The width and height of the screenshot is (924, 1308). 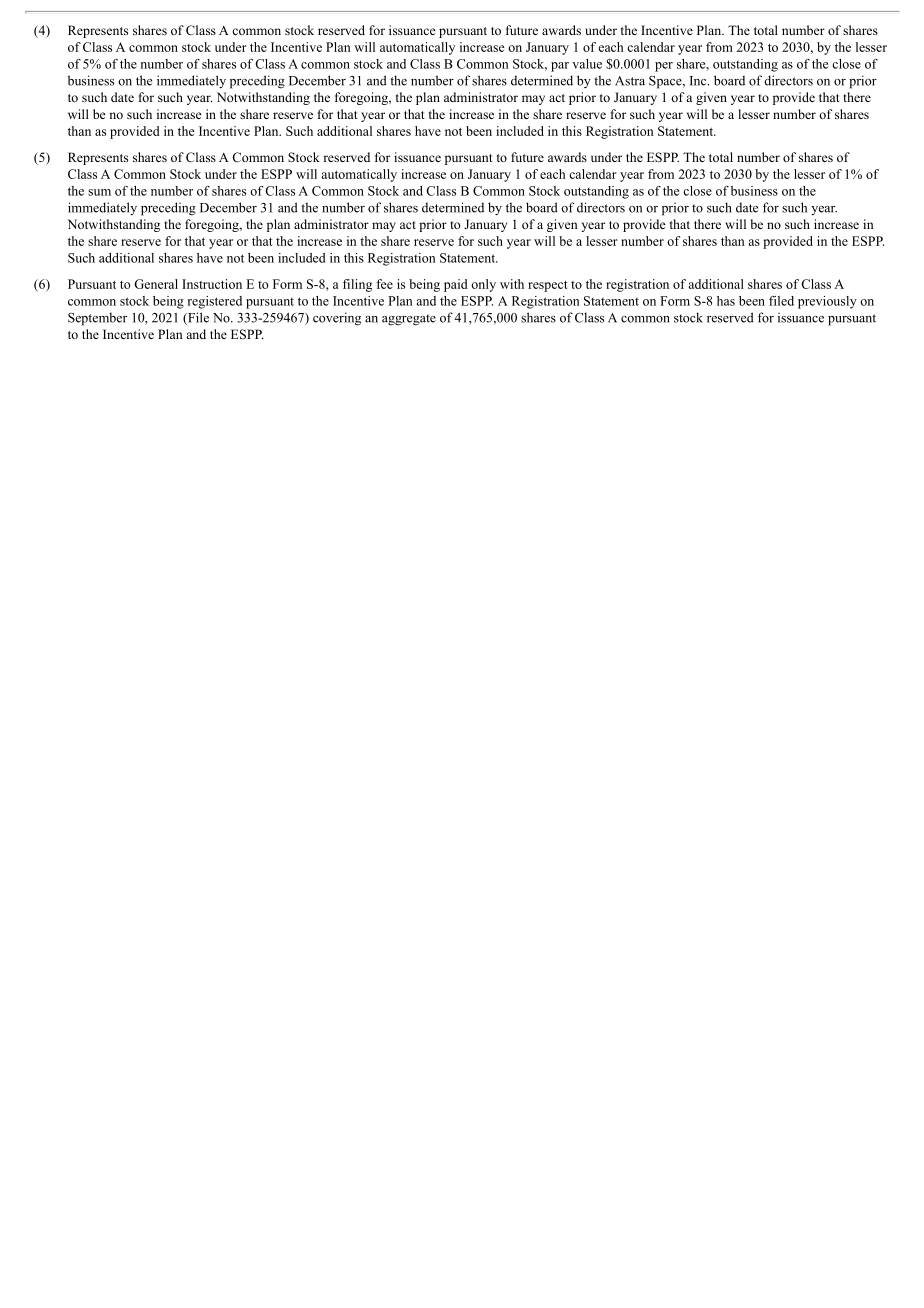 What do you see at coordinates (726, 301) in the screenshot?
I see `has` at bounding box center [726, 301].
